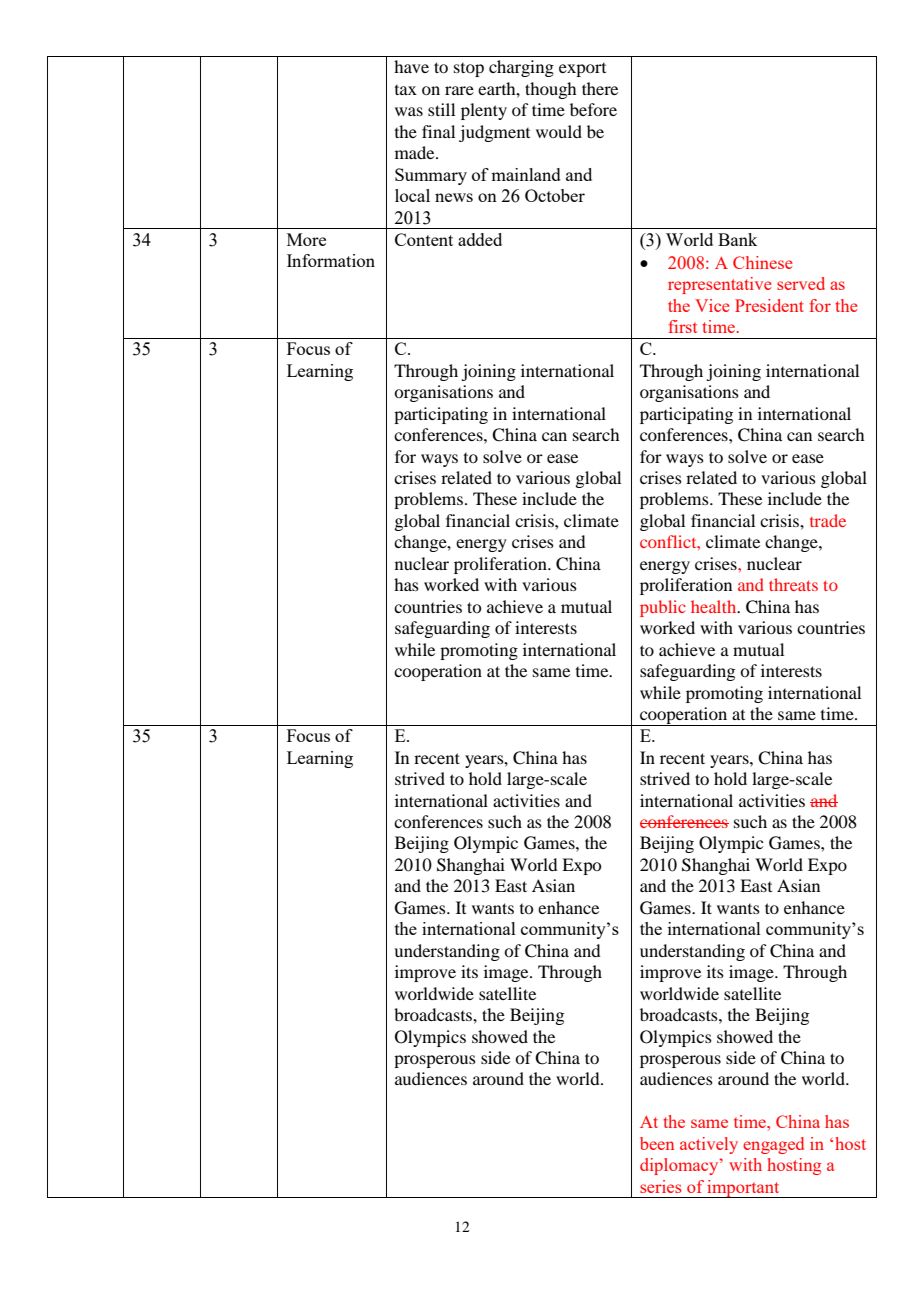 The image size is (924, 1309). I want to click on health, so click(715, 606).
